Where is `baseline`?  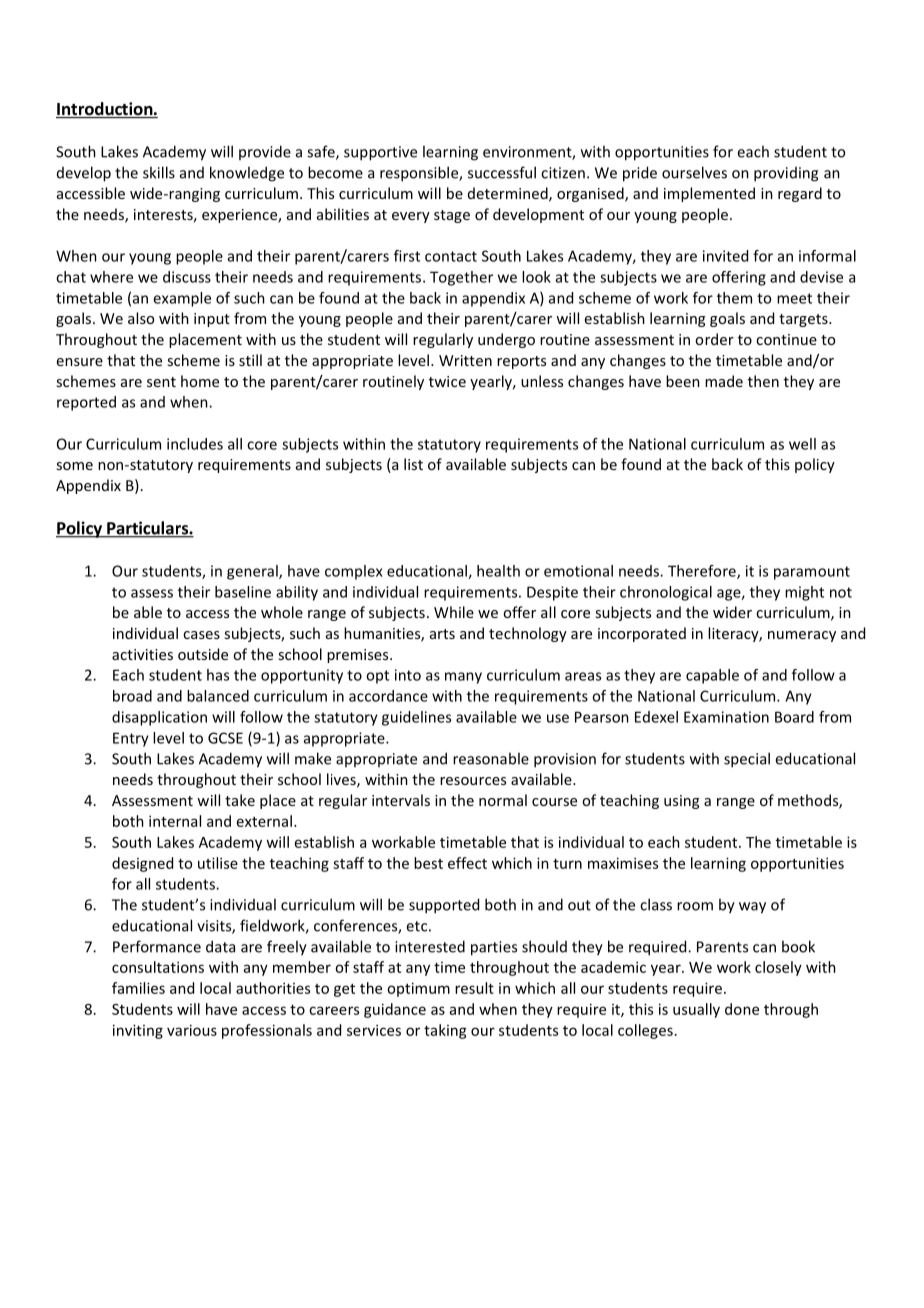
baseline is located at coordinates (243, 592).
